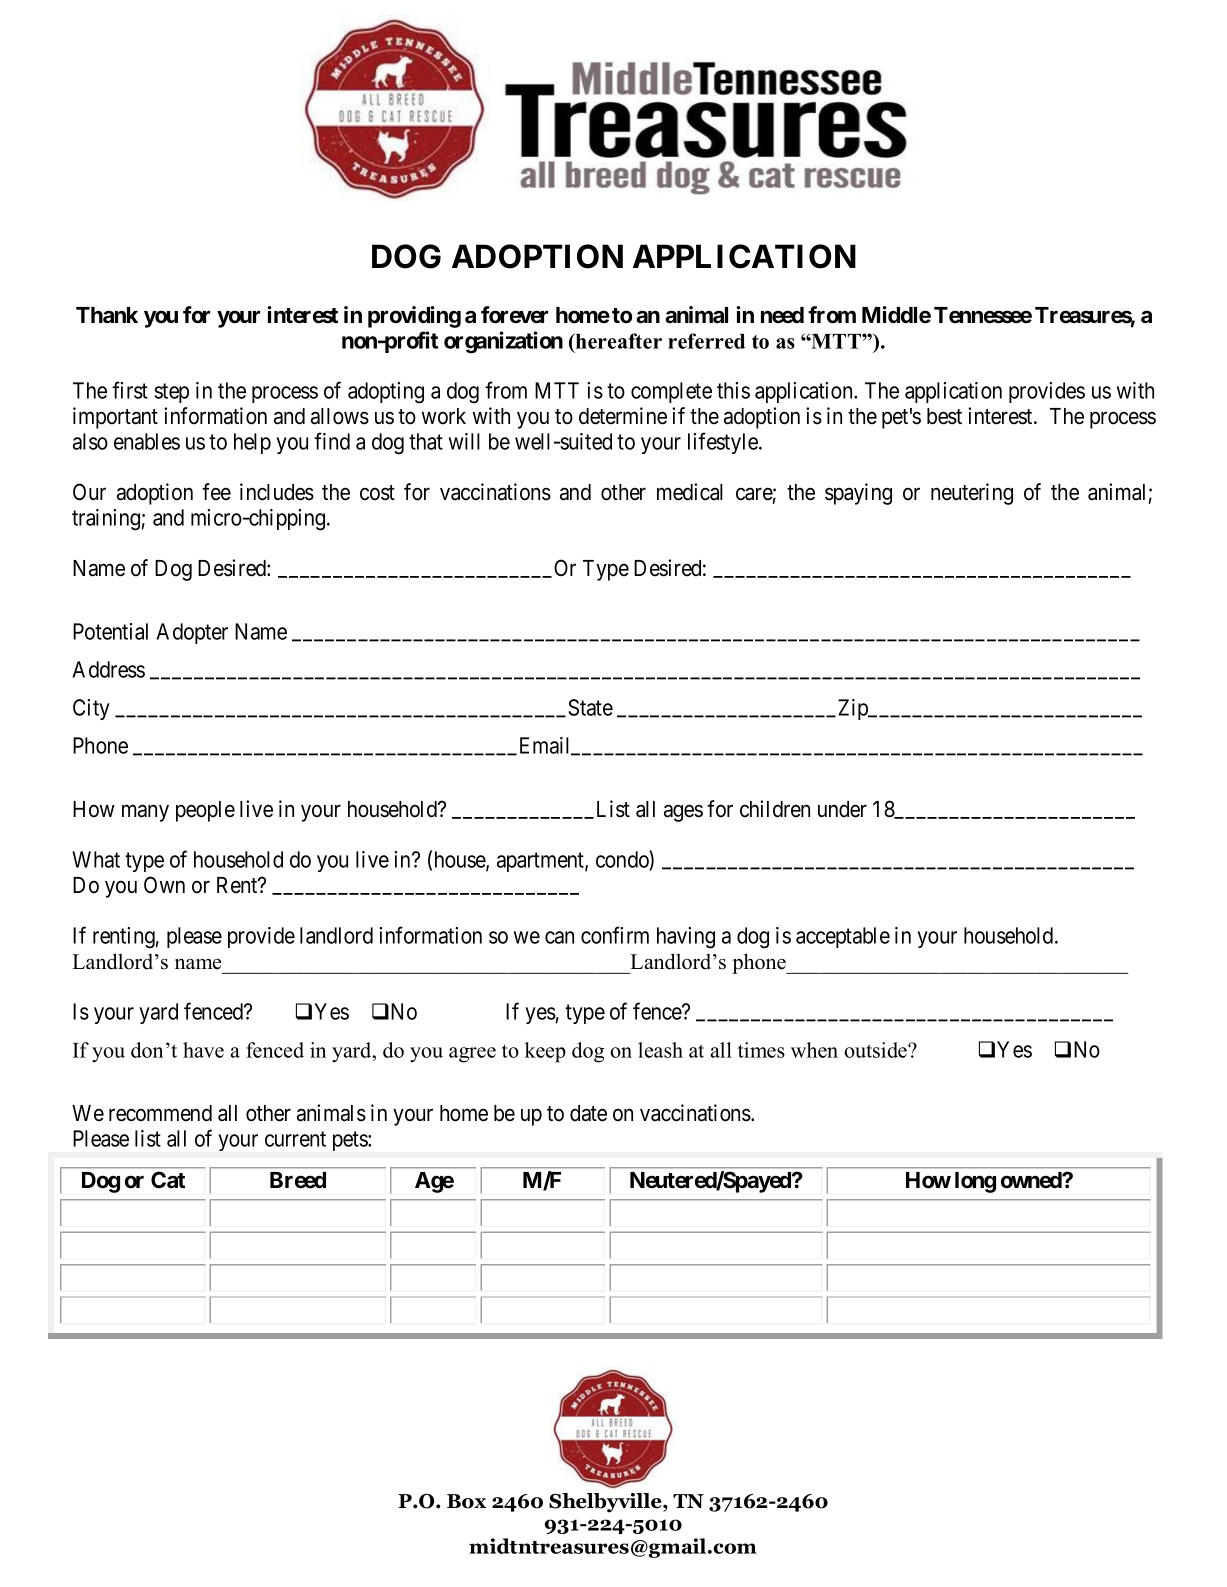 This image has width=1227, height=1587. Describe the element at coordinates (298, 1180) in the image. I see `Breed` at that location.
